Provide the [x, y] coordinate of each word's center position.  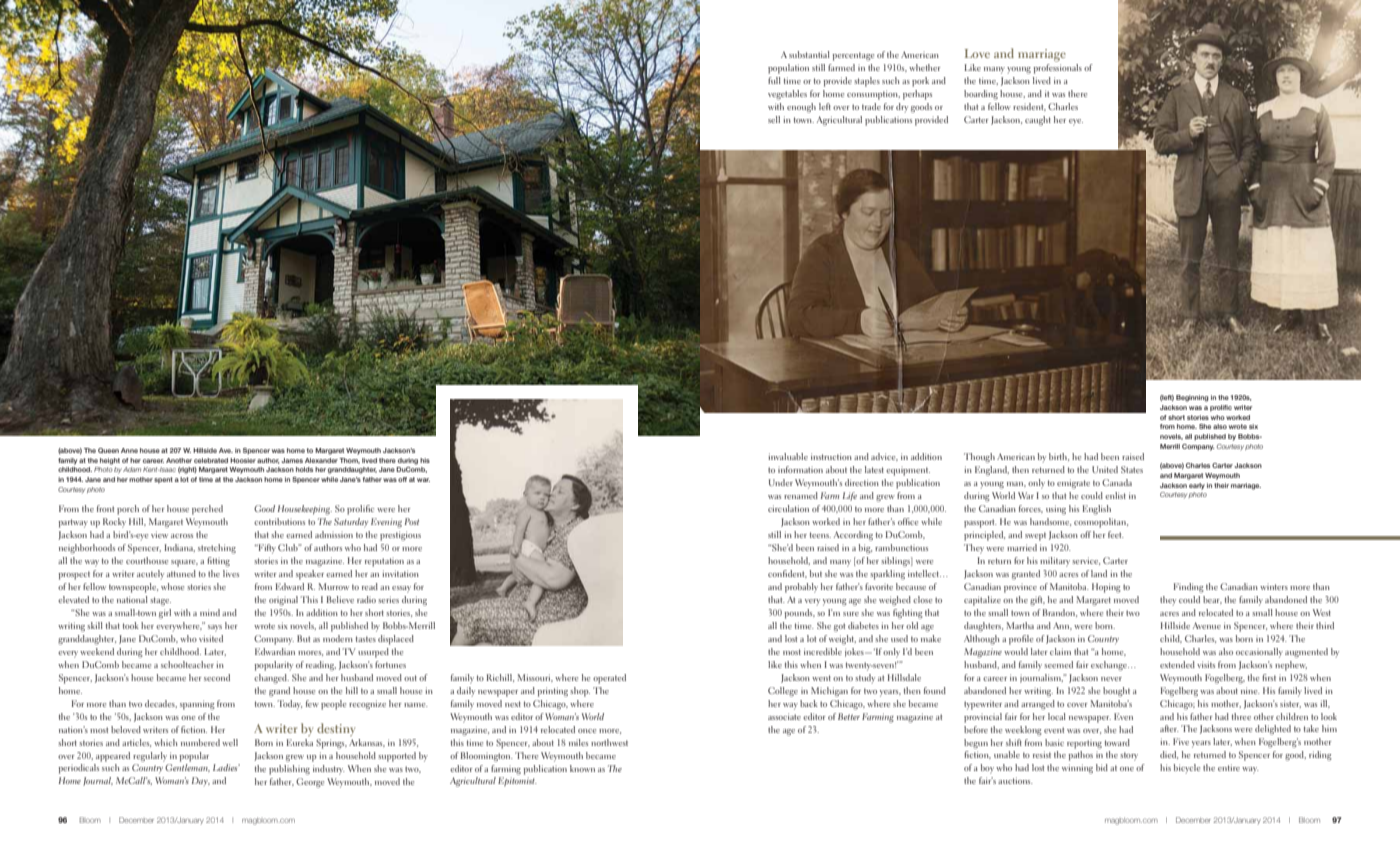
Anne [129, 450]
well [230, 742]
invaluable [788, 456]
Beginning [1192, 398]
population [788, 69]
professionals [1057, 69]
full [774, 80]
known [582, 768]
